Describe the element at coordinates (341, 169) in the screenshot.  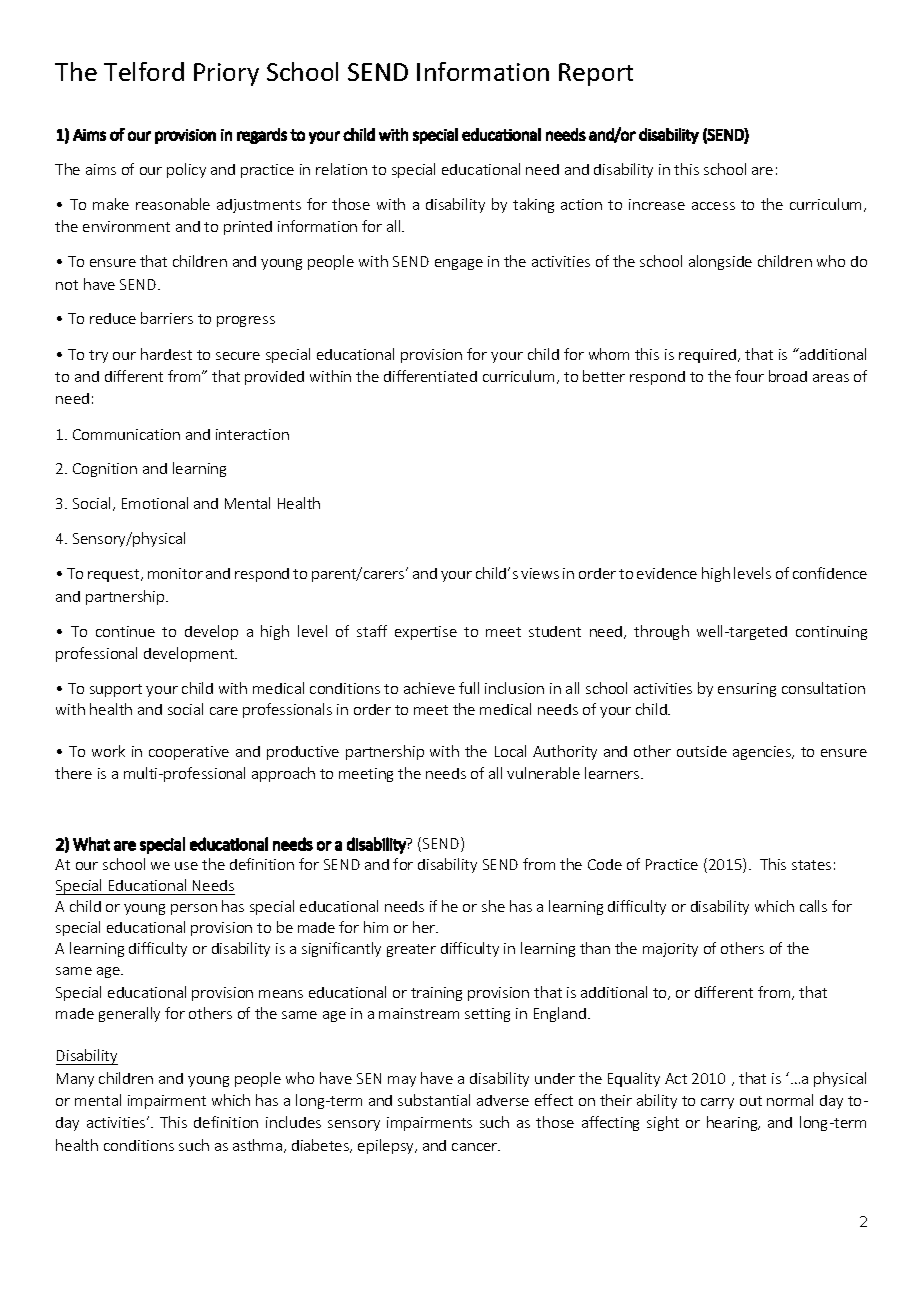
I see `relation` at that location.
